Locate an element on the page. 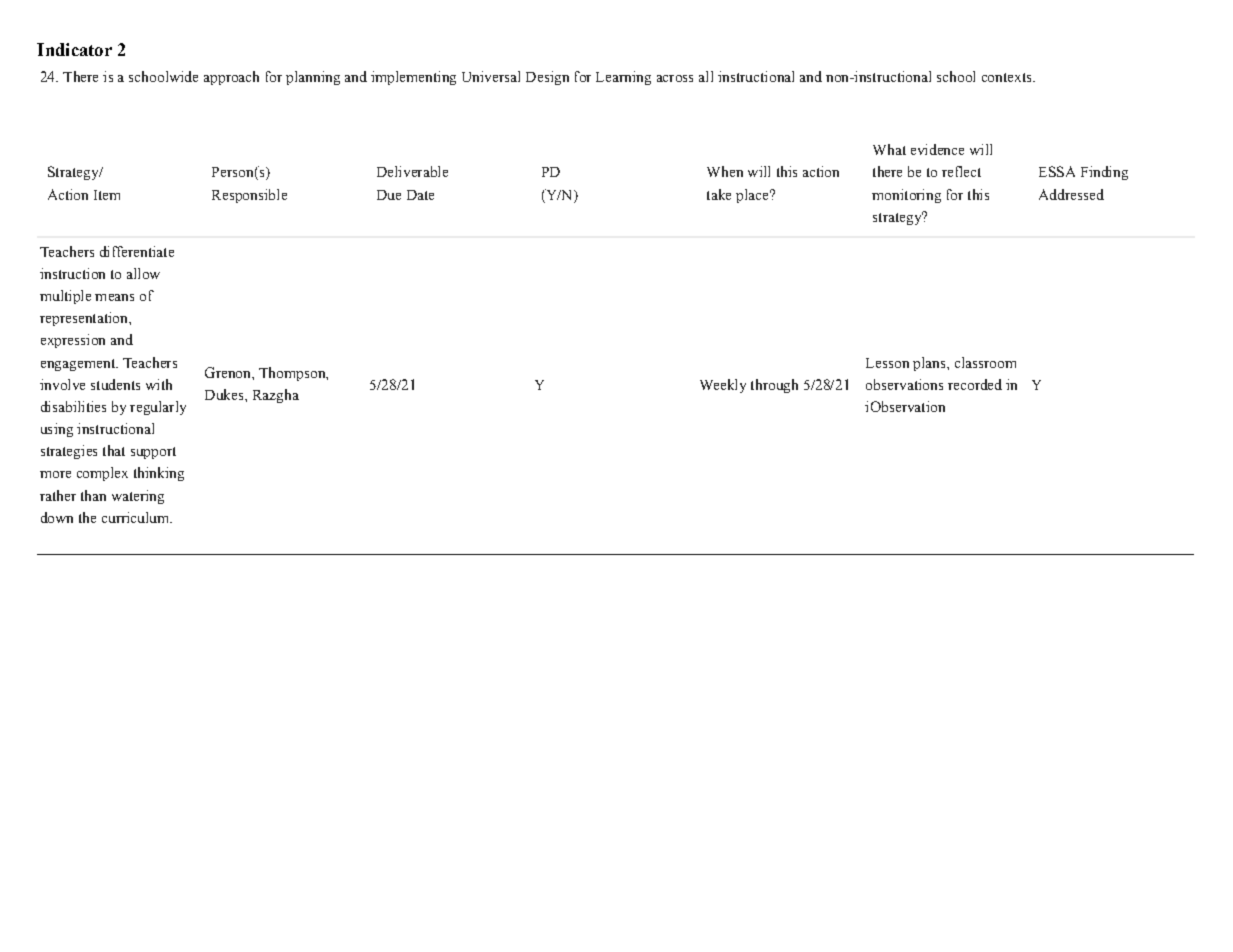 The image size is (1233, 952). thinking is located at coordinates (159, 474).
